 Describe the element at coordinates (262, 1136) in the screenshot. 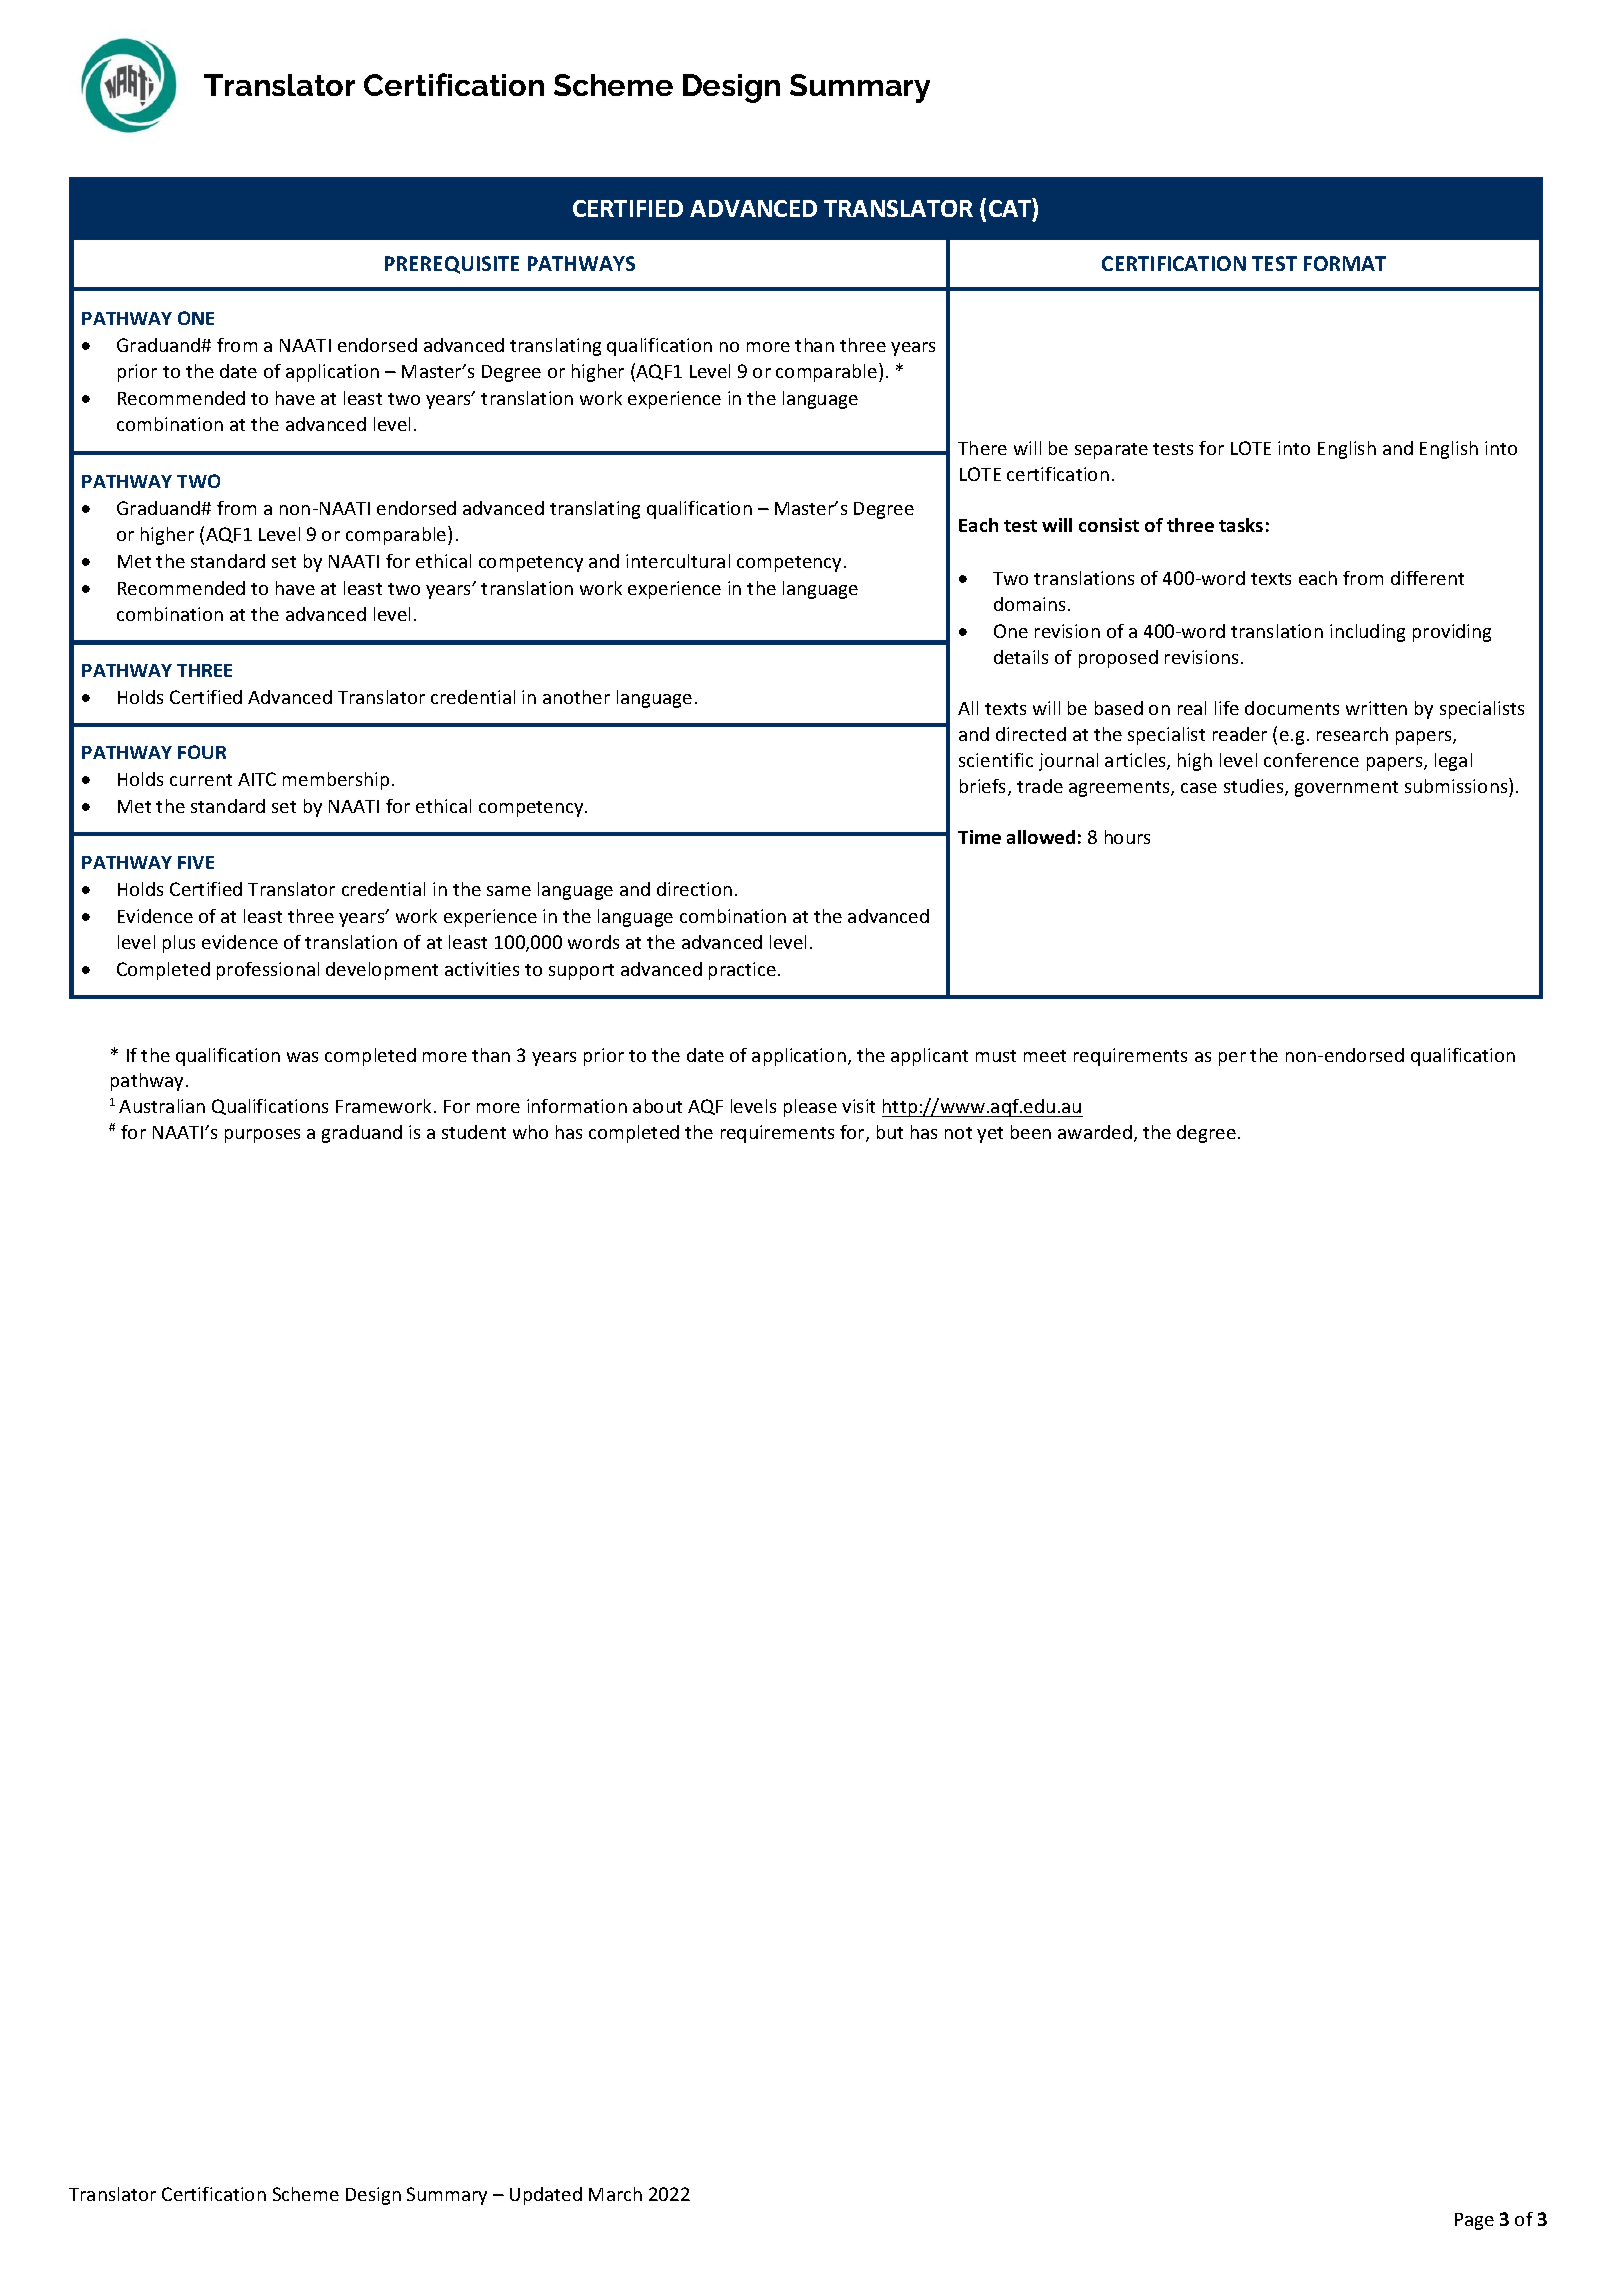

I see `purposes` at that location.
